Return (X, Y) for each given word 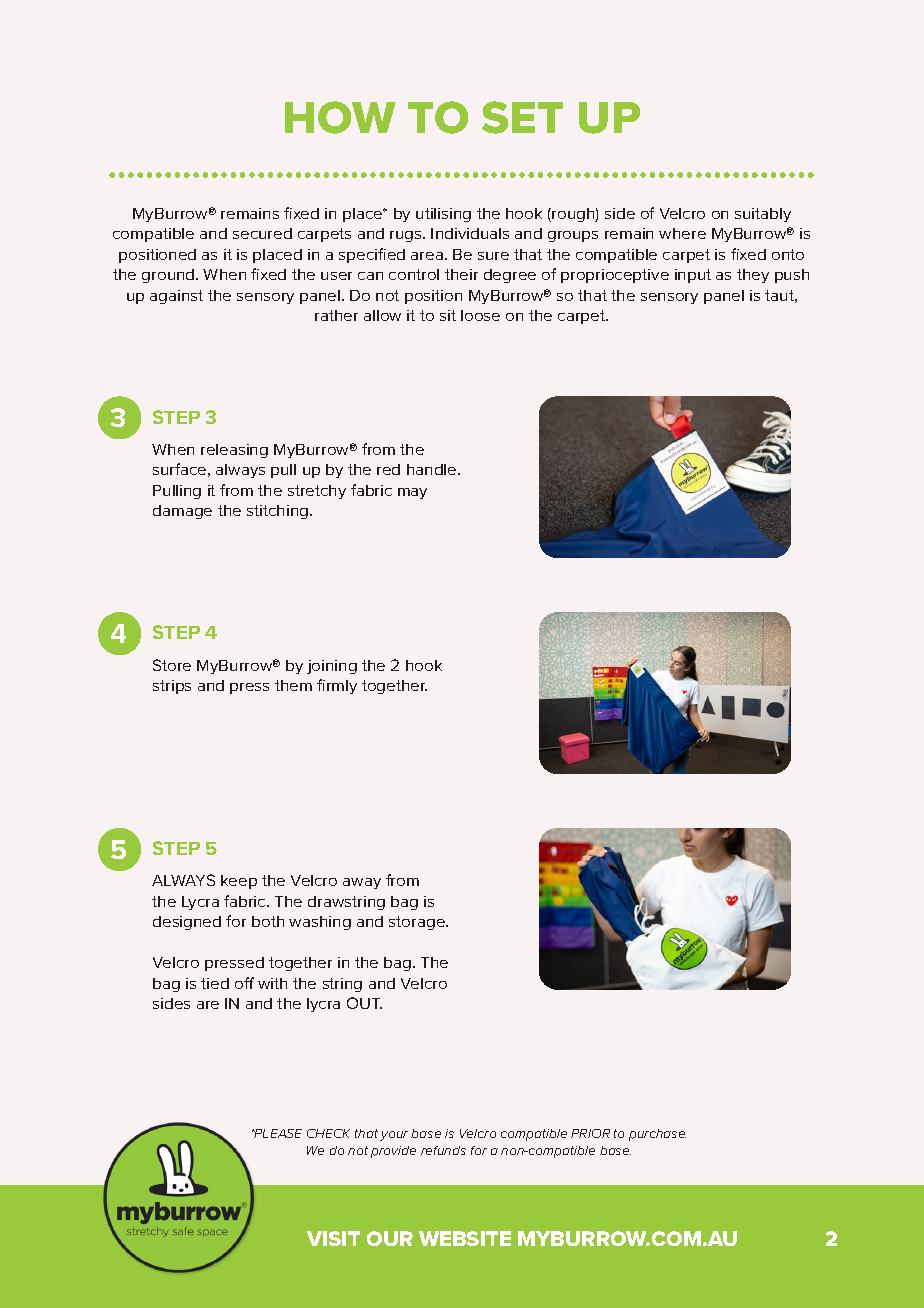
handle (433, 469)
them (293, 685)
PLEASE (277, 1133)
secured (262, 233)
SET (522, 117)
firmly (337, 686)
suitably (763, 215)
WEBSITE (465, 1238)
